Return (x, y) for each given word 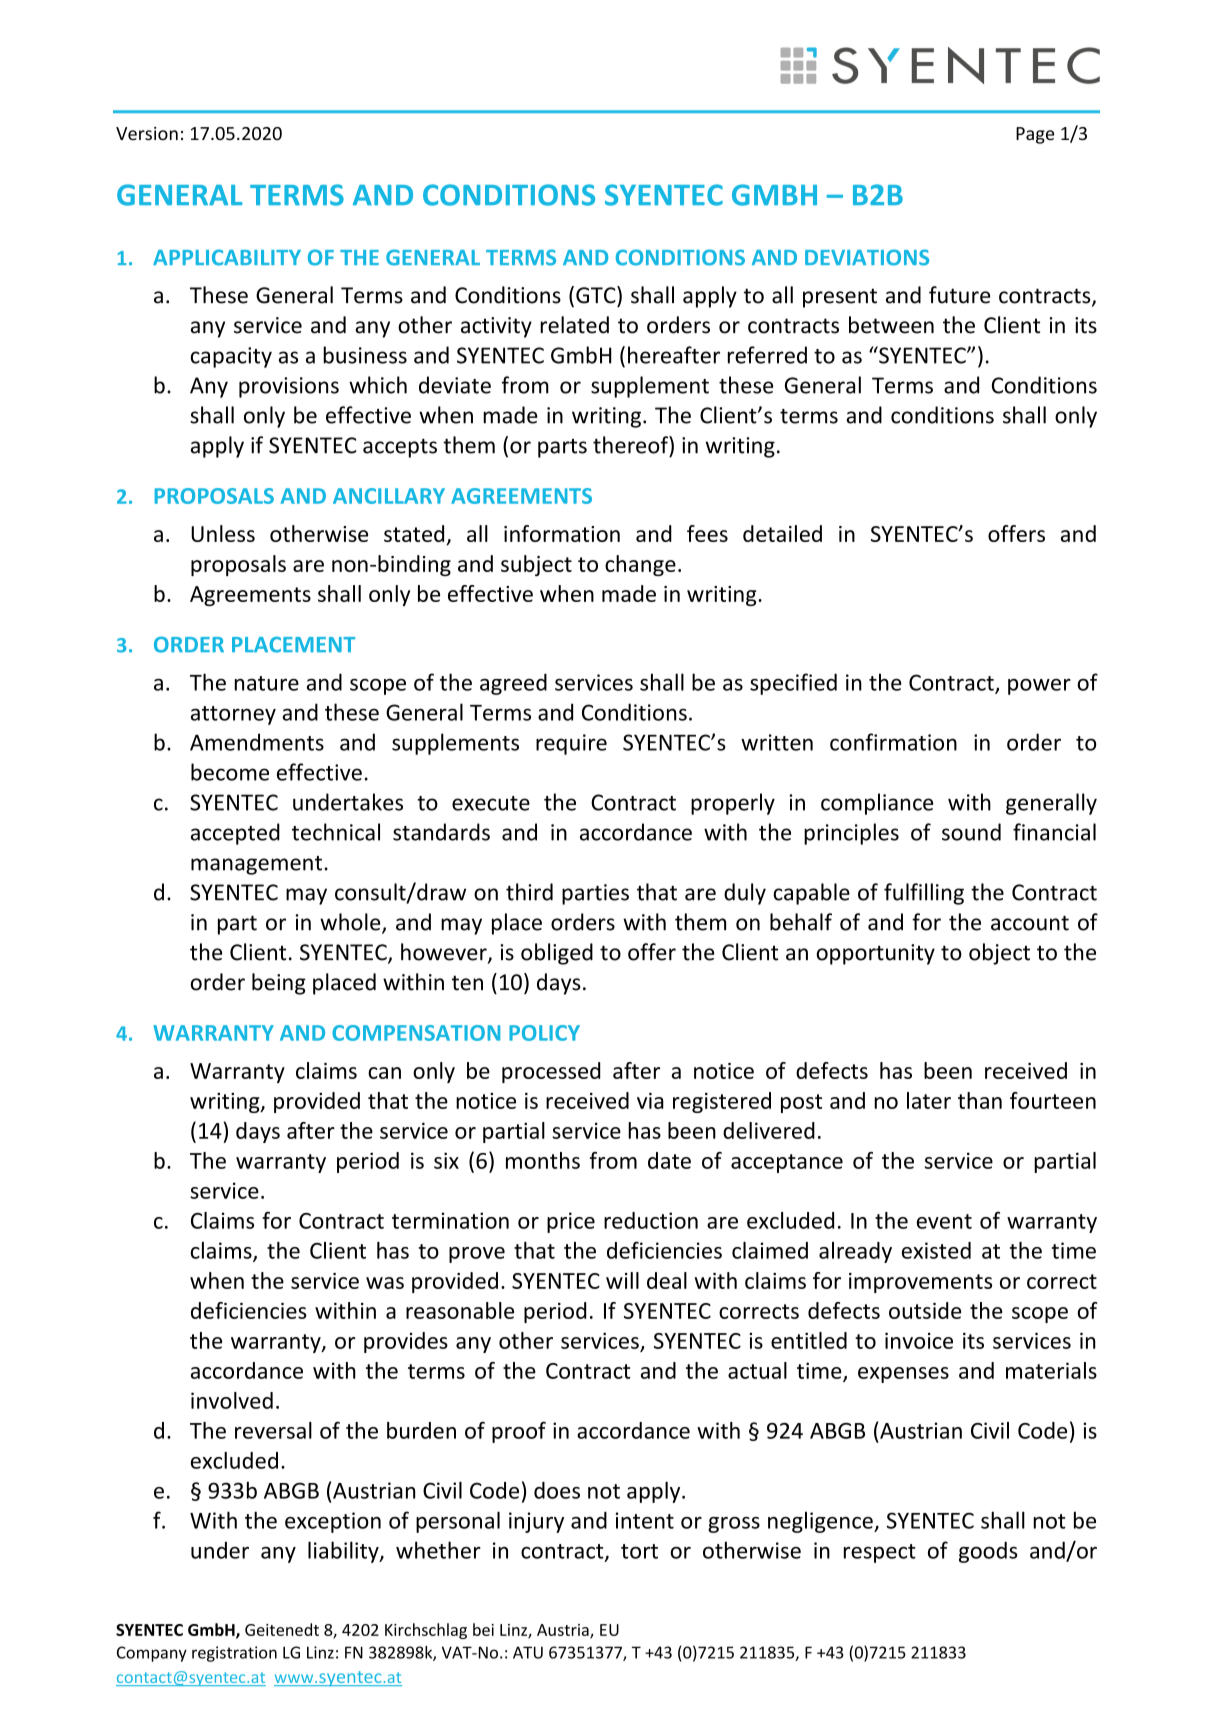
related (574, 325)
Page (1035, 135)
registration (234, 1654)
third (529, 892)
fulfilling (924, 894)
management (256, 865)
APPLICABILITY (227, 257)
